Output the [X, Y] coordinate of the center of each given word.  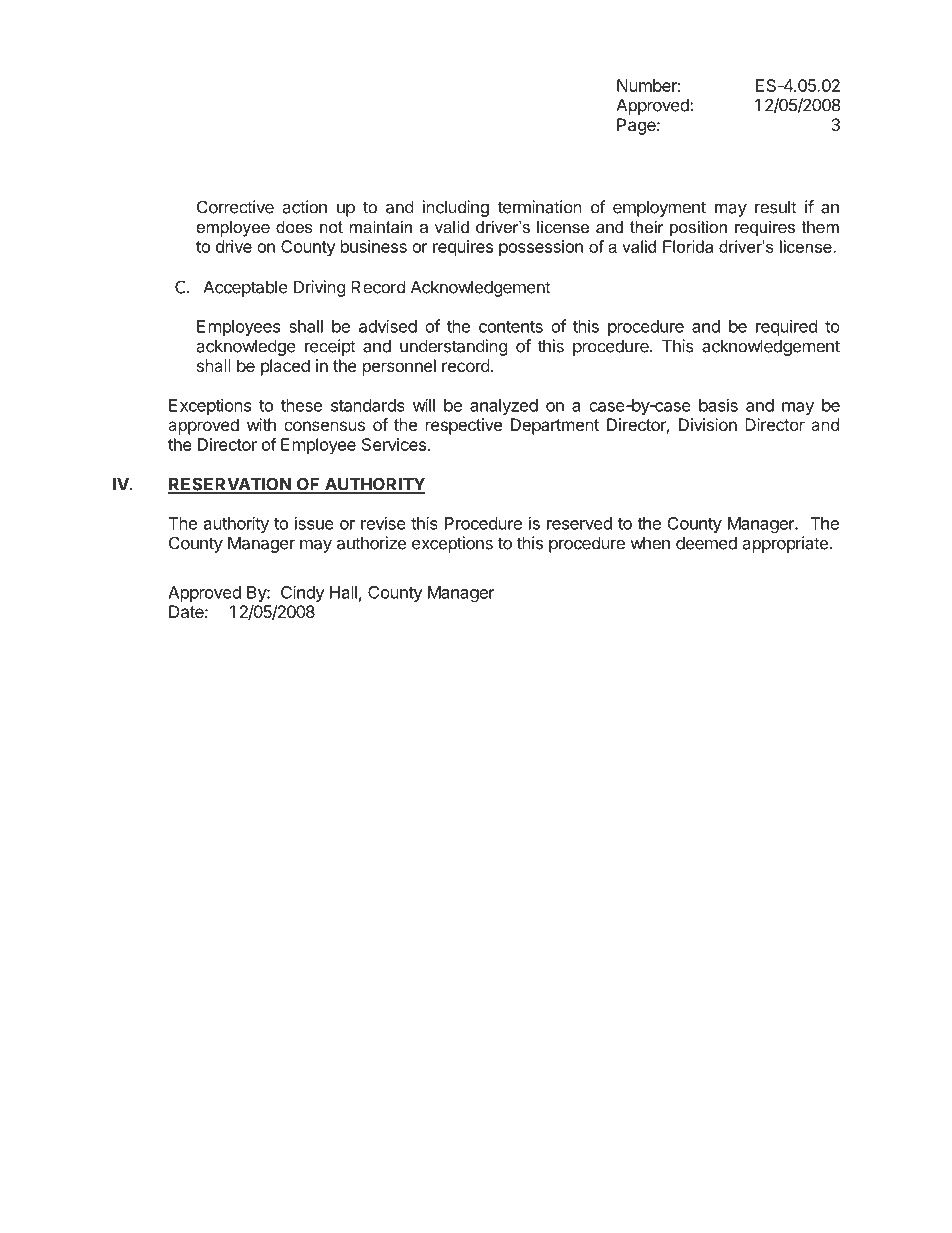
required [786, 328]
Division [708, 424]
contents [511, 327]
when [650, 543]
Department [555, 426]
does [294, 226]
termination [539, 207]
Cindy [303, 593]
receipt [330, 347]
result [776, 207]
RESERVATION [230, 485]
